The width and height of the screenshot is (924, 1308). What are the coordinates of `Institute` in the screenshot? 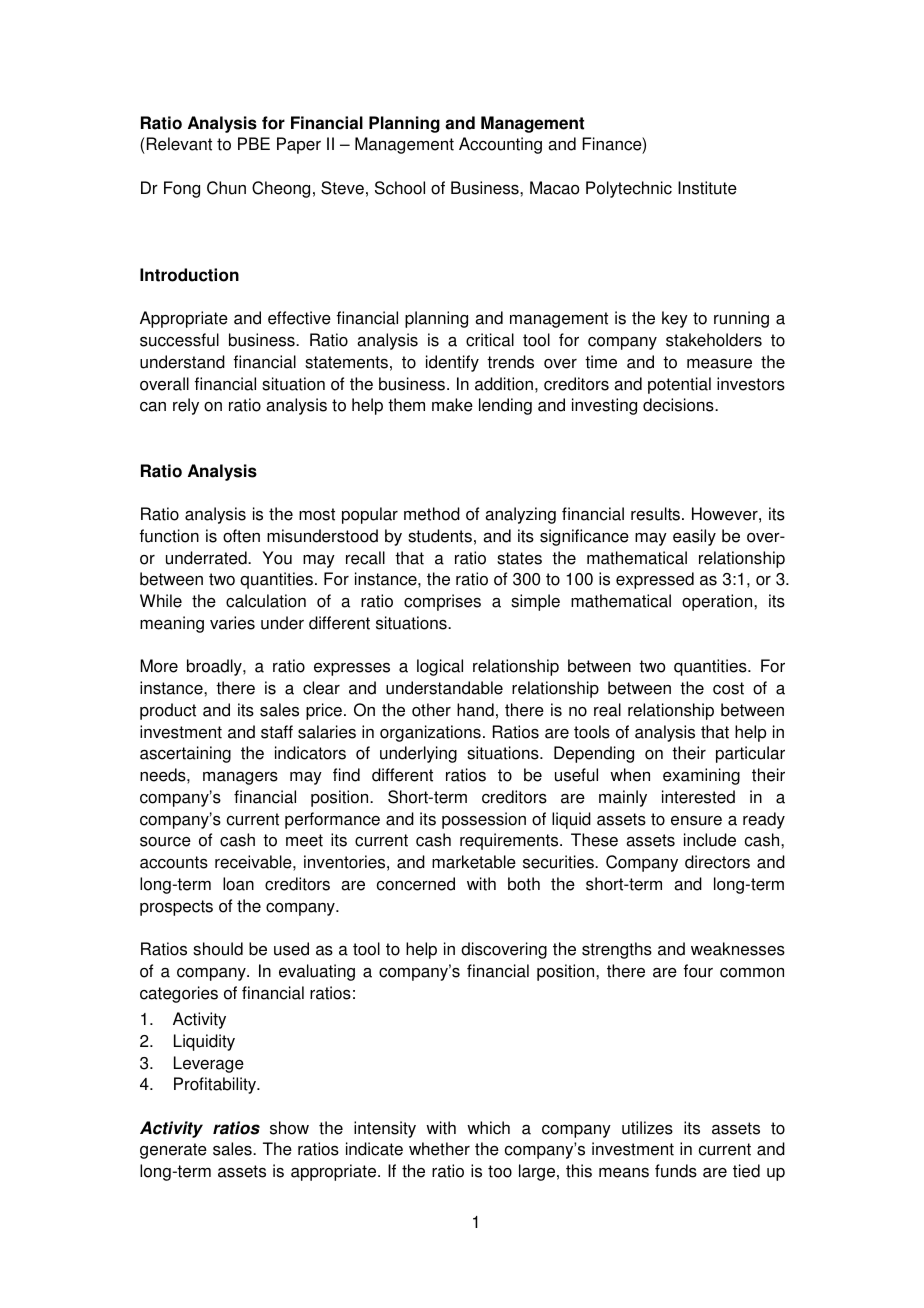 It's located at (707, 188).
